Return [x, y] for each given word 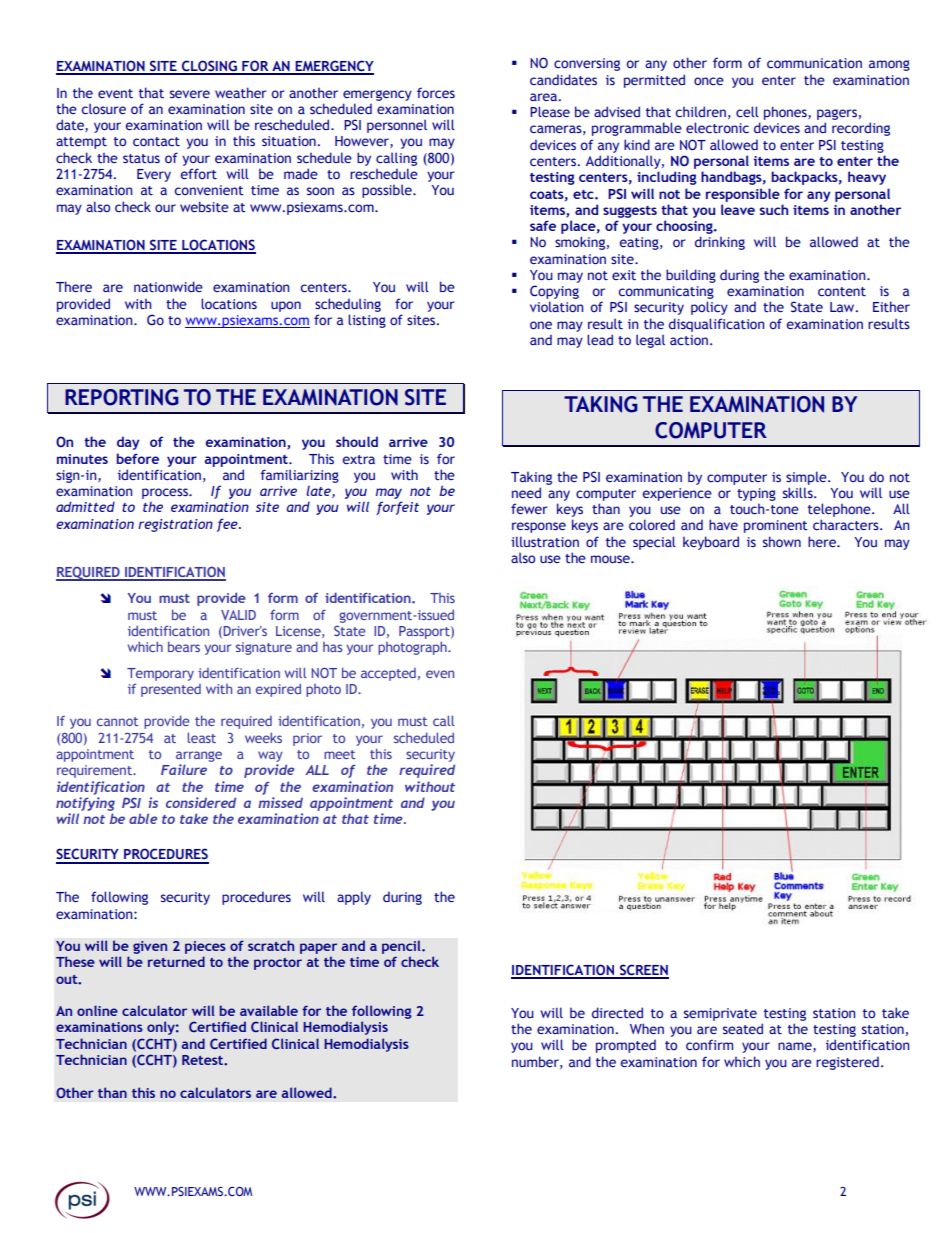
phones [786, 113]
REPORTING [122, 397]
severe [190, 94]
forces [436, 92]
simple [807, 478]
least [201, 737]
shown [782, 541]
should [357, 441]
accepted [388, 674]
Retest [203, 1060]
